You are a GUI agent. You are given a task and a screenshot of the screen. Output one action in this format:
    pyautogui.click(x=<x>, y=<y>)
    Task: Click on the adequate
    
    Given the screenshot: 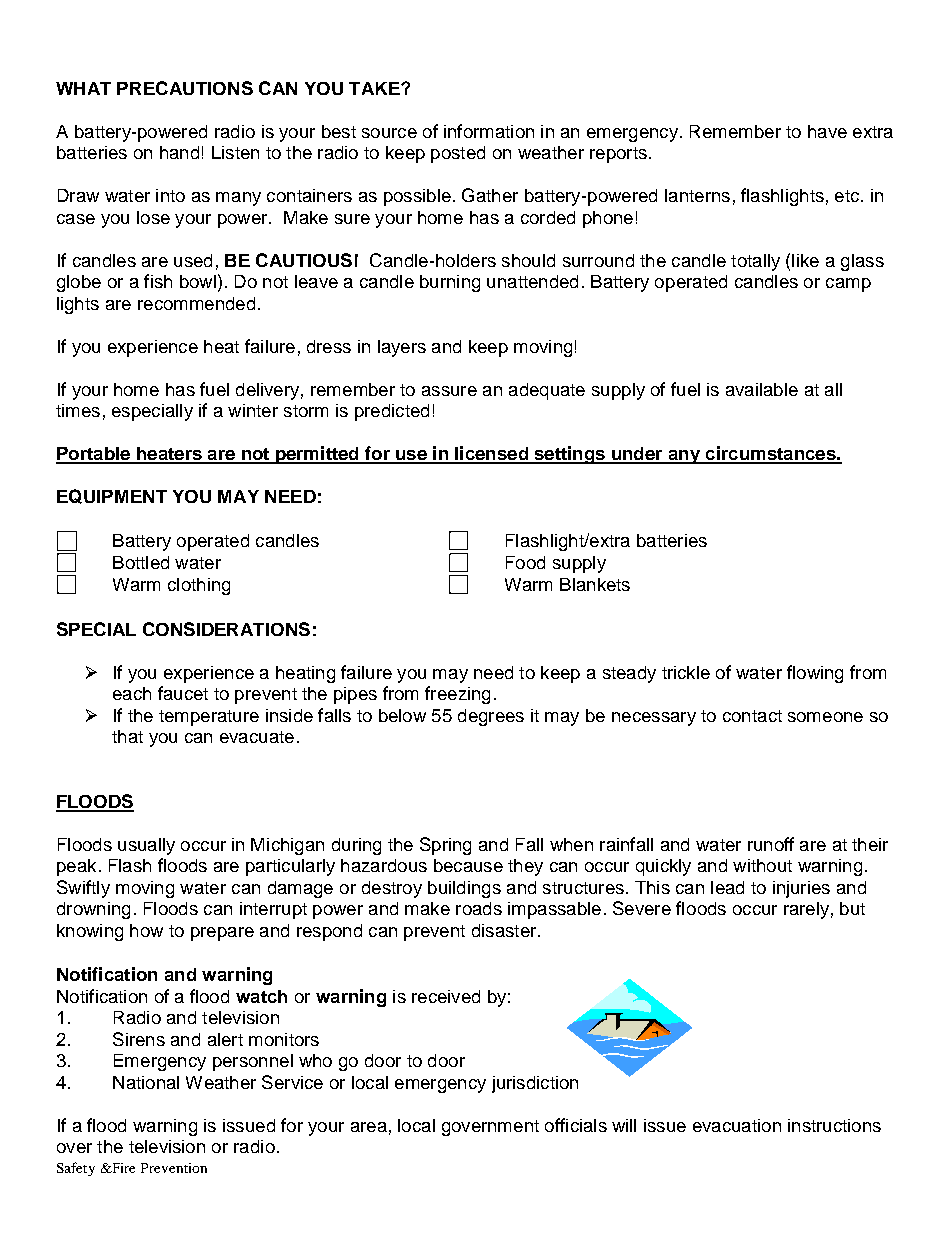 What is the action you would take?
    pyautogui.click(x=547, y=391)
